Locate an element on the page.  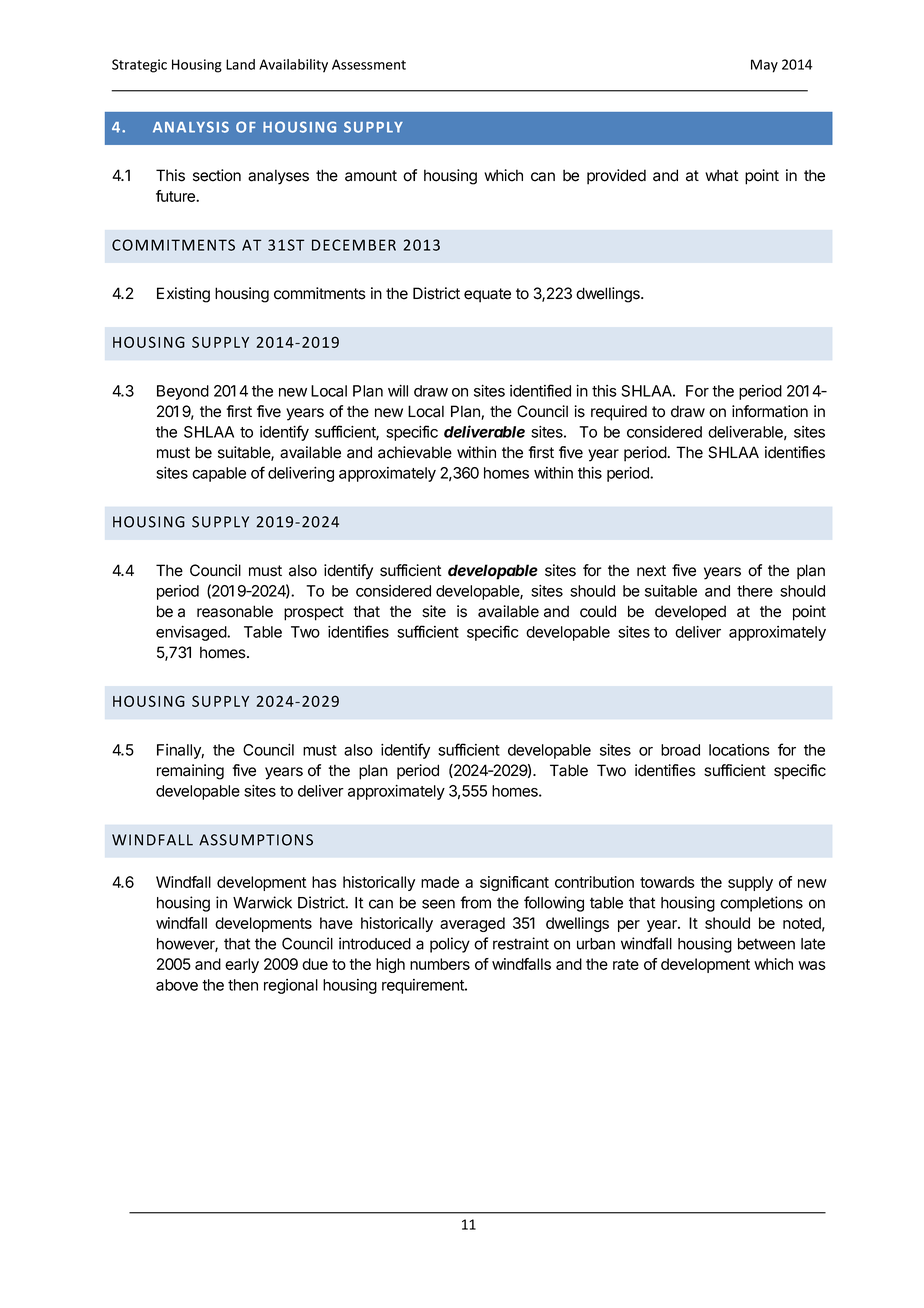
Assessment is located at coordinates (369, 64).
